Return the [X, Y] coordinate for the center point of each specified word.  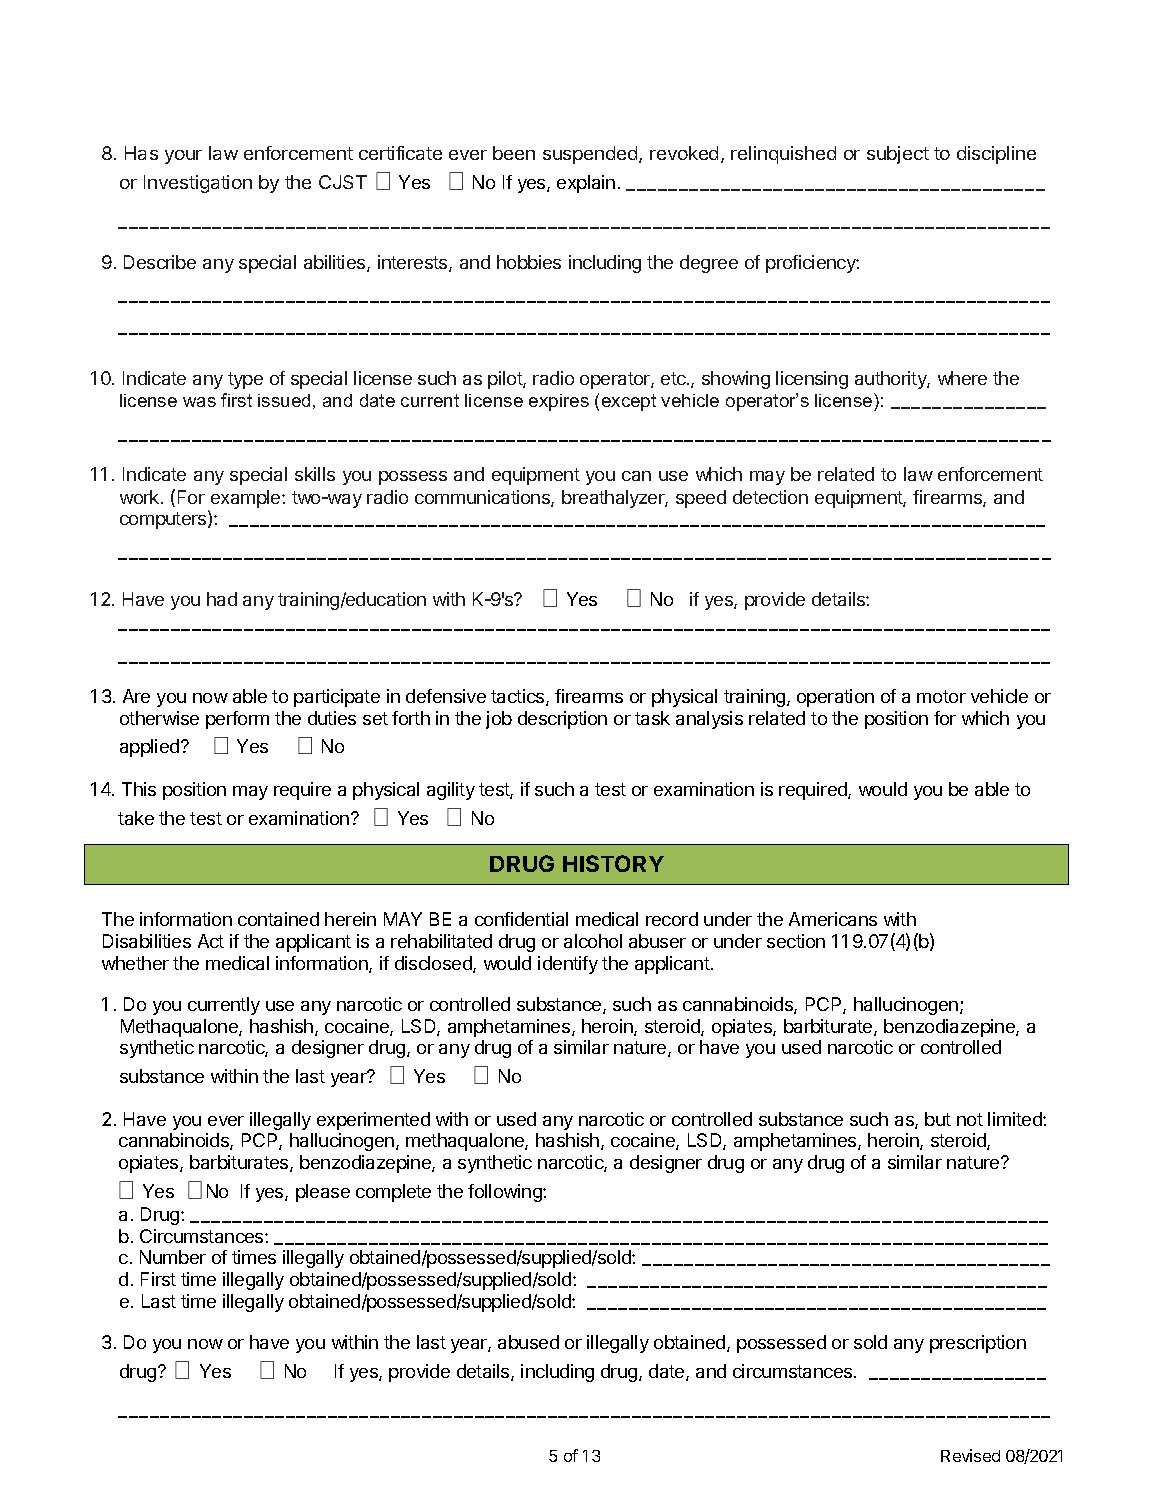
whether [135, 963]
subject [898, 155]
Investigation [198, 184]
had [222, 599]
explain [586, 184]
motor [941, 696]
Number [173, 1257]
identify [568, 965]
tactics [519, 697]
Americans [833, 919]
